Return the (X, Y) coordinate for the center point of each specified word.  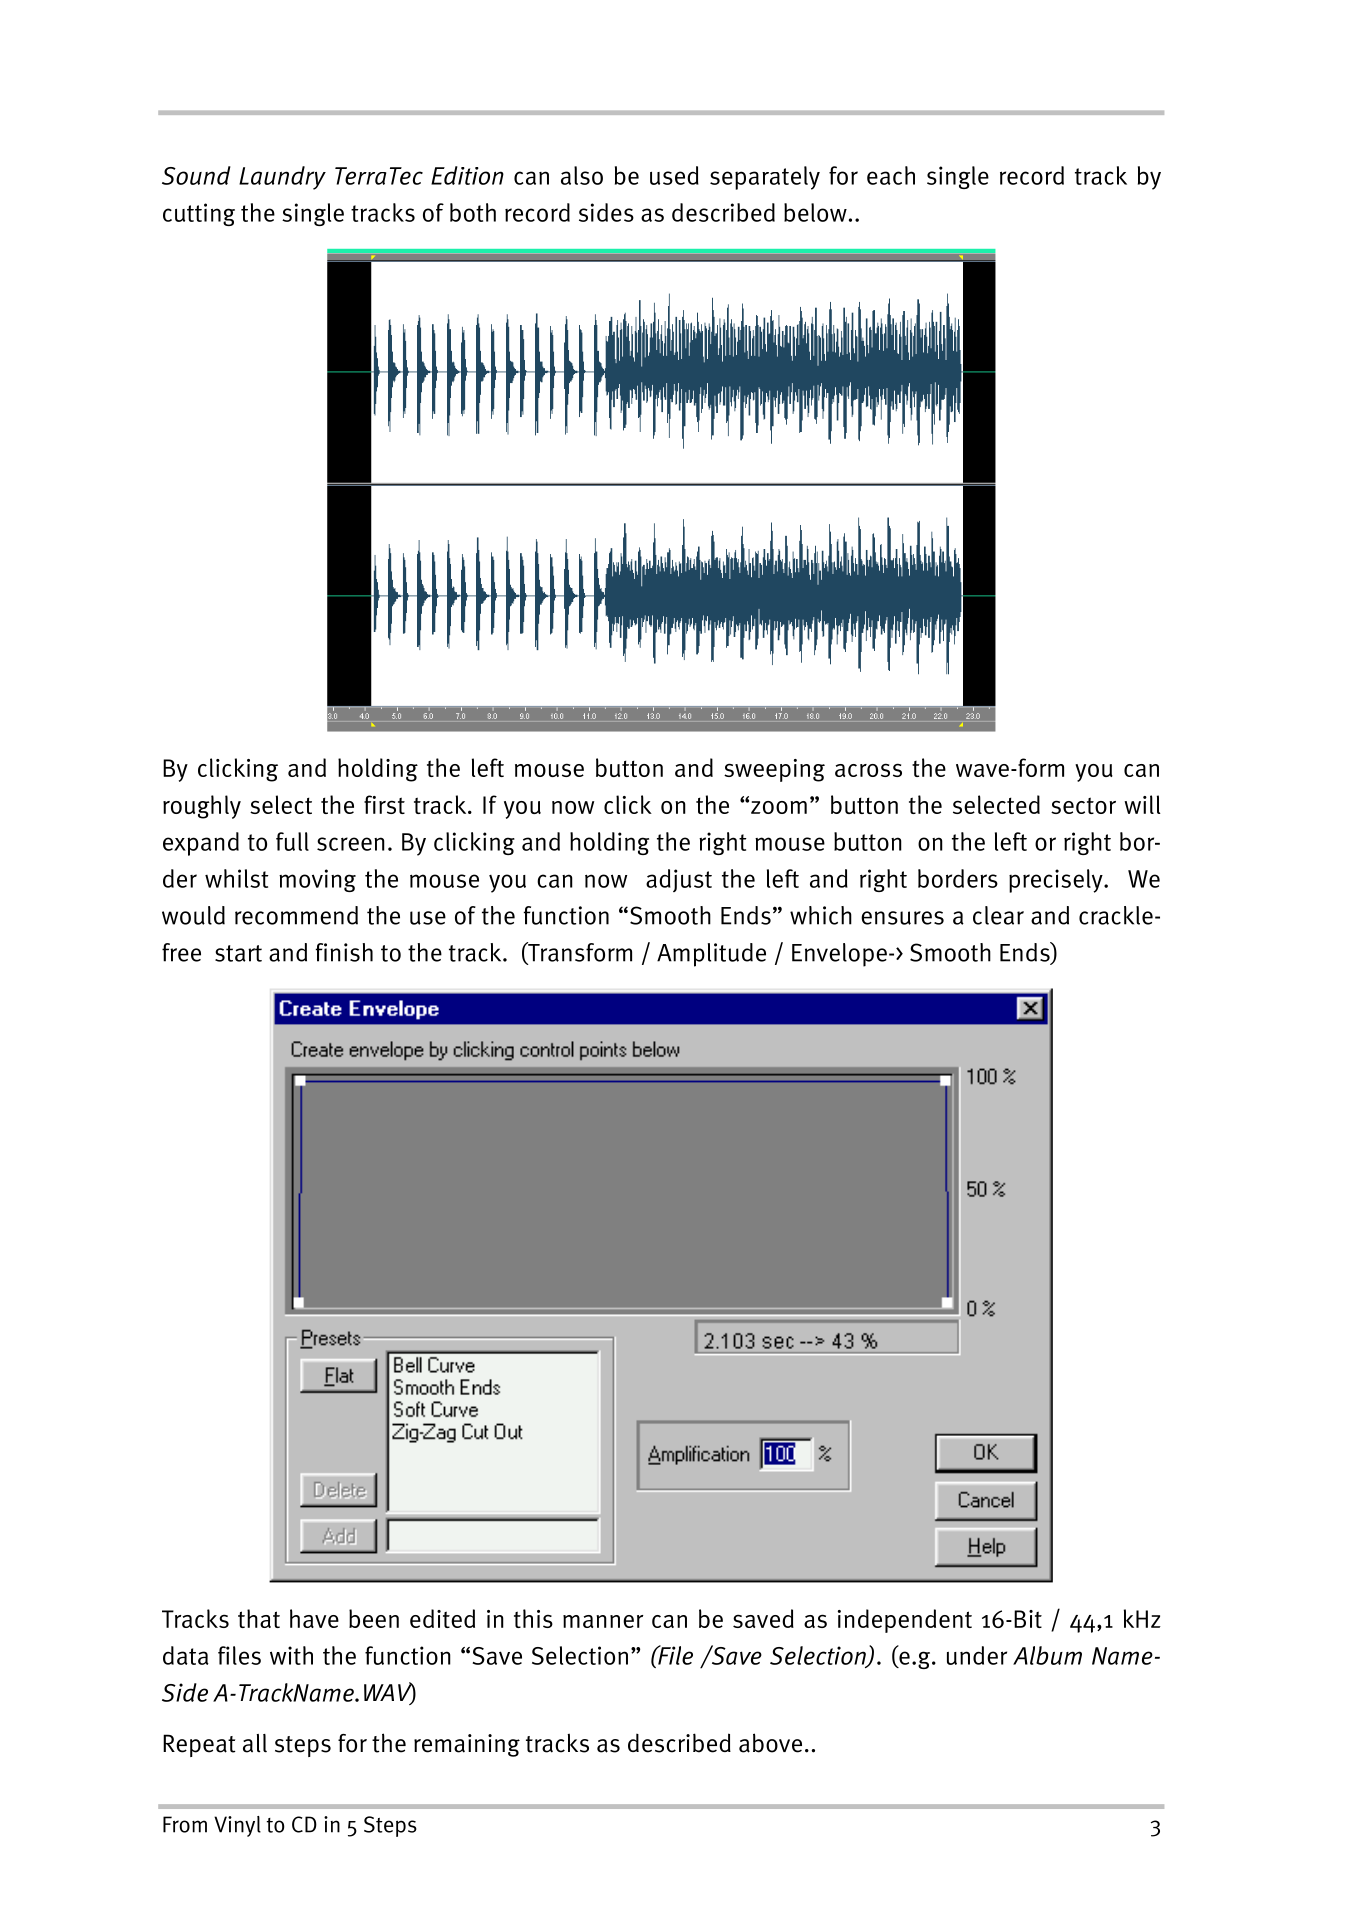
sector (1083, 805)
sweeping (774, 770)
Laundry (282, 178)
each (891, 175)
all (255, 1743)
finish (344, 952)
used (674, 175)
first (384, 804)
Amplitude (711, 955)
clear (998, 915)
